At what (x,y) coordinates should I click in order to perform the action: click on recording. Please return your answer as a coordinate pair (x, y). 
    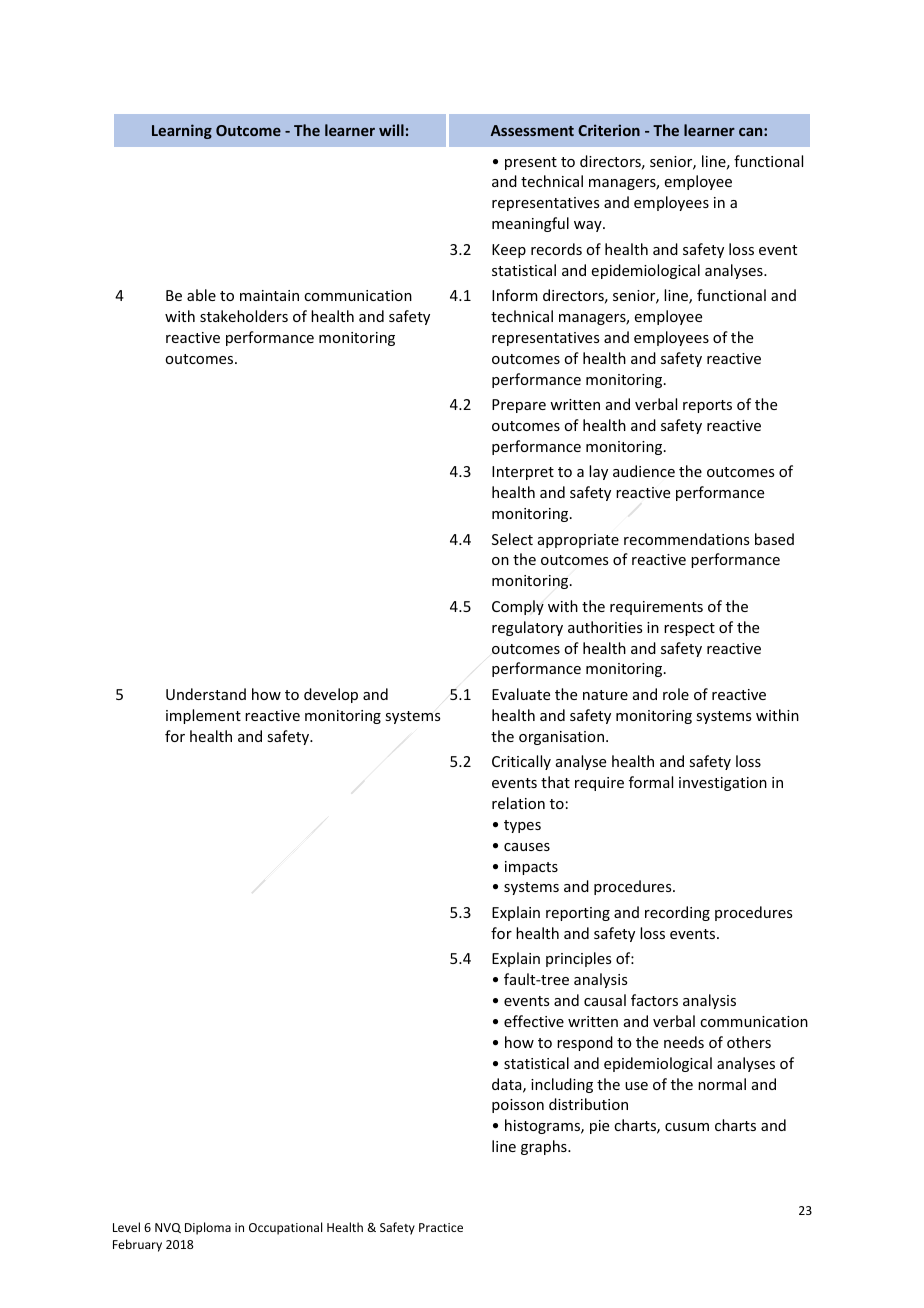
    Looking at the image, I should click on (677, 913).
